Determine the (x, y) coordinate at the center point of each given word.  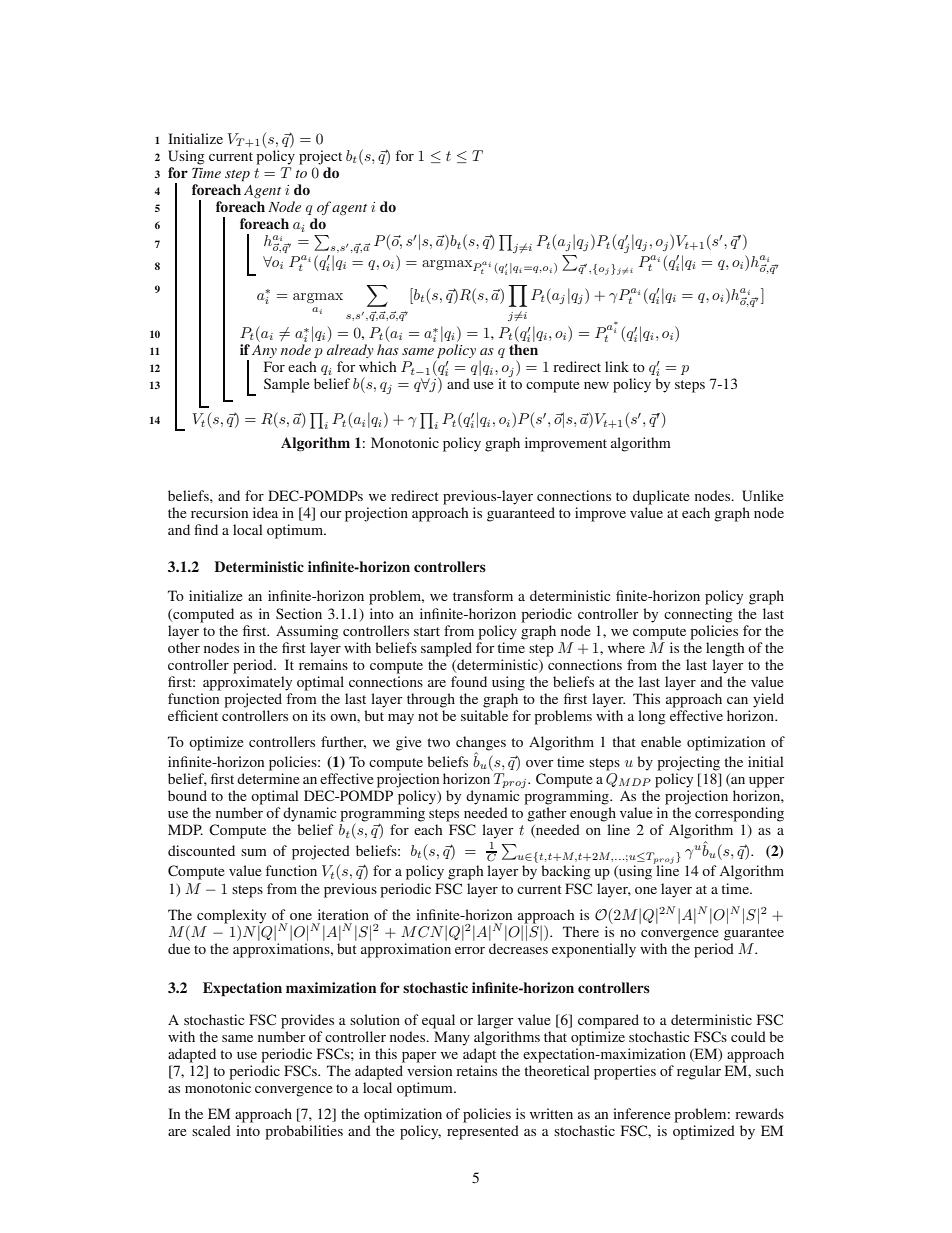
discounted (201, 850)
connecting (698, 615)
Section (299, 613)
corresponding (739, 814)
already (350, 351)
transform (483, 595)
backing (566, 872)
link (617, 366)
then (523, 349)
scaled (211, 1130)
